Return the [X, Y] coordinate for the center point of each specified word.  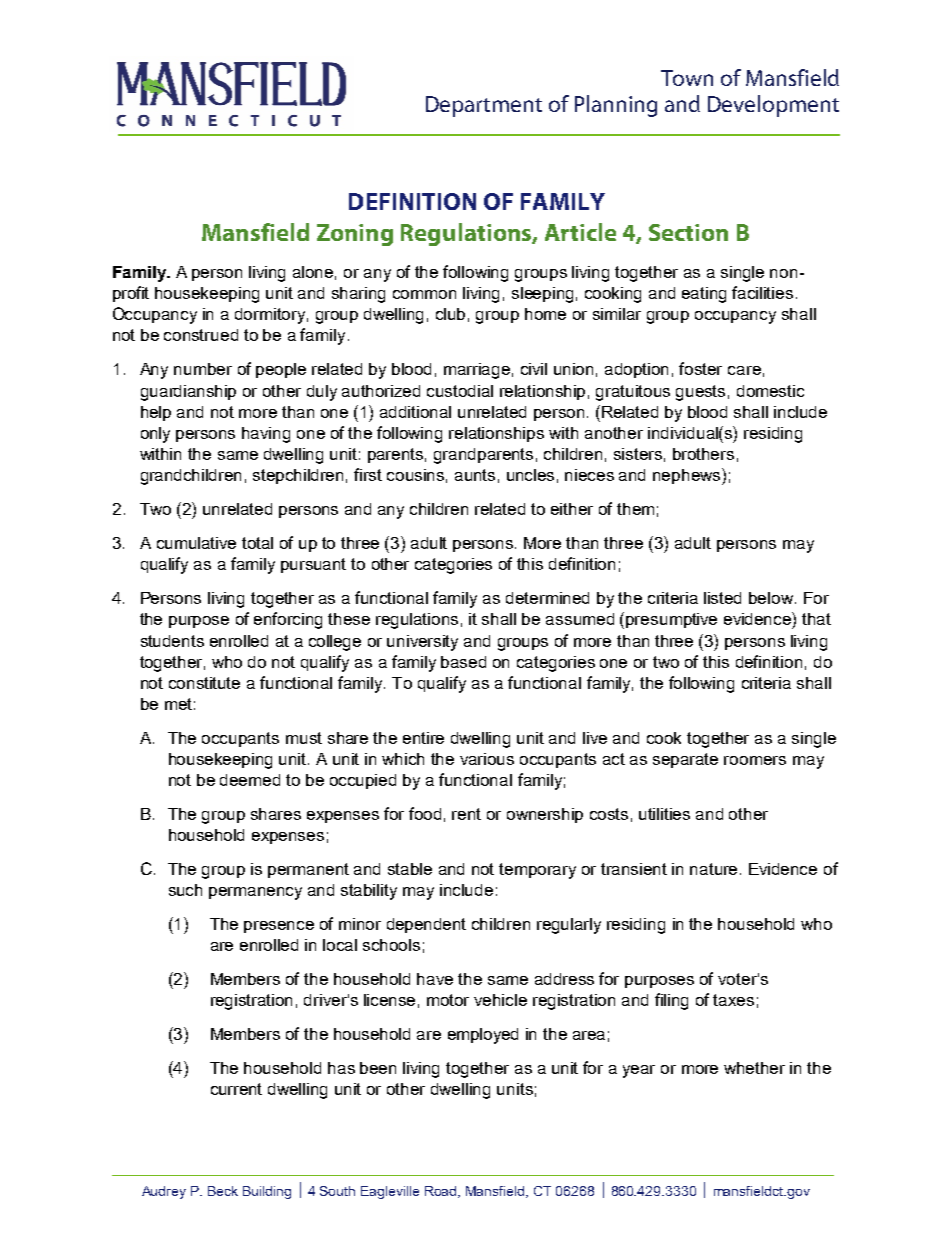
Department [484, 106]
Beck [223, 1191]
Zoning [355, 235]
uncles [530, 475]
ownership [545, 815]
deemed [250, 780]
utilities [664, 814]
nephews [688, 476]
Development [773, 106]
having [266, 435]
